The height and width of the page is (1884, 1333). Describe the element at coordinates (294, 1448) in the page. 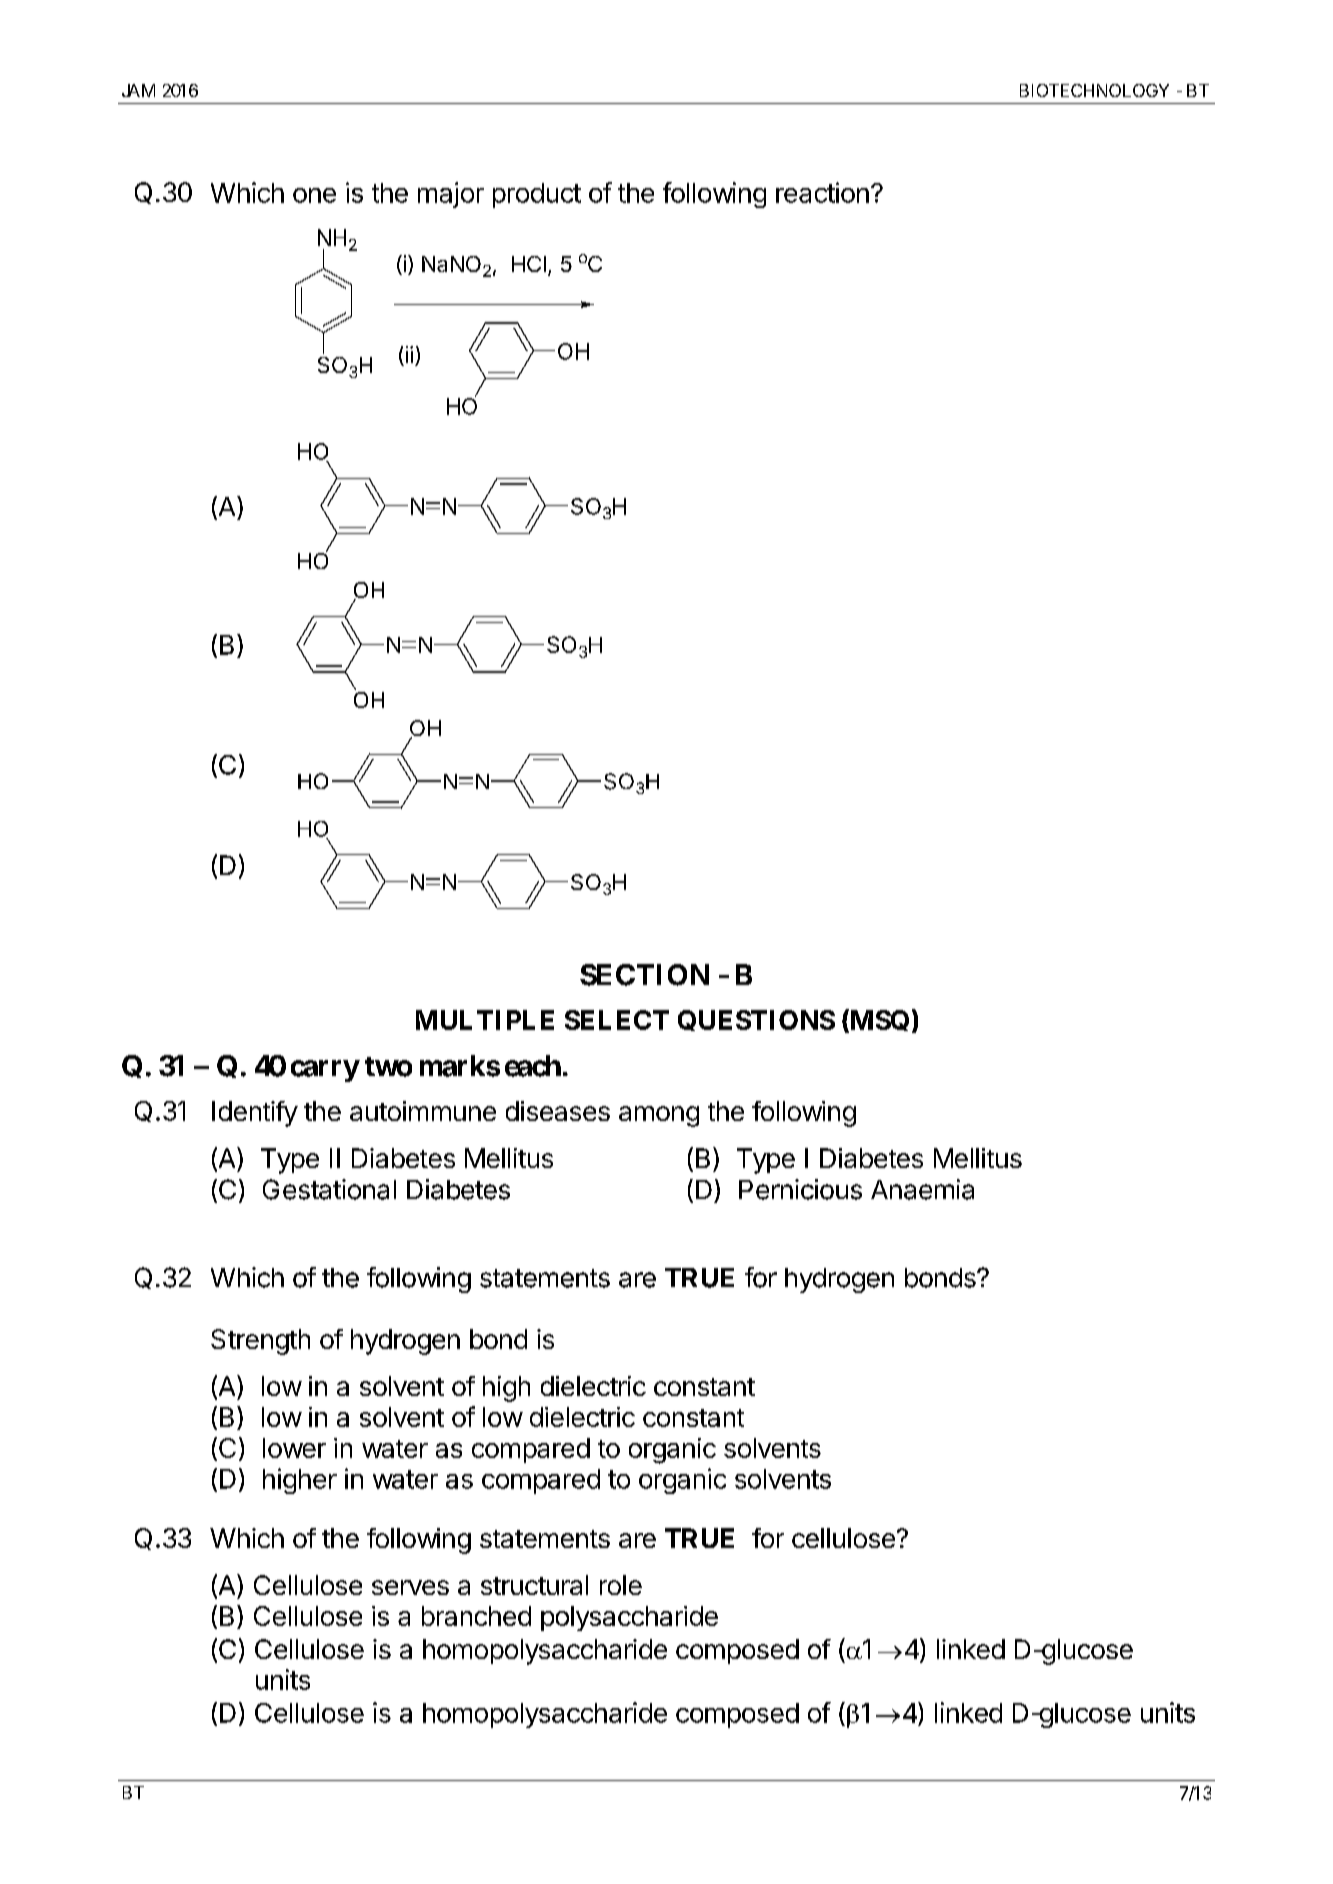

I see `lower` at that location.
